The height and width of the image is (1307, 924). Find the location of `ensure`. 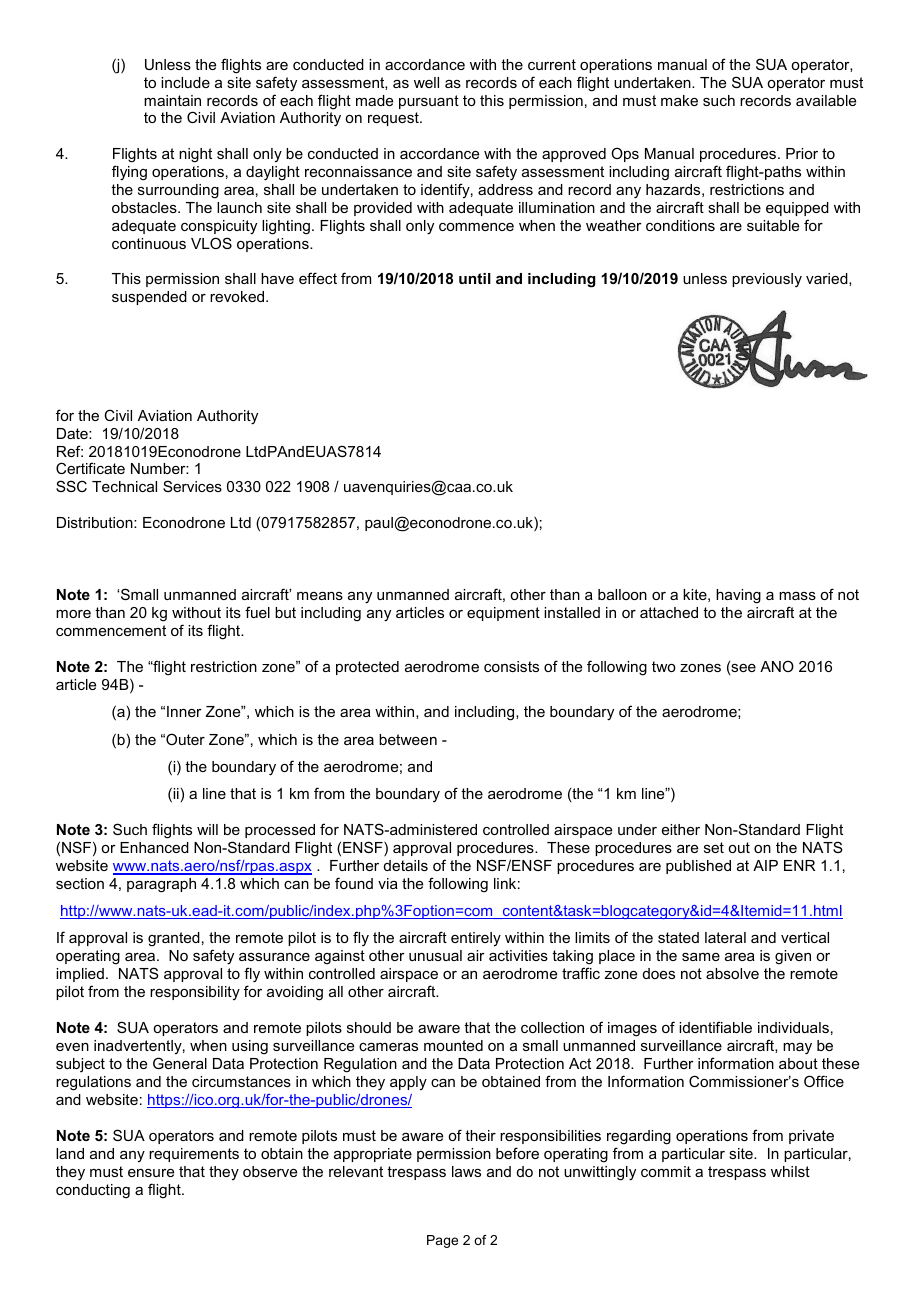

ensure is located at coordinates (151, 1173).
